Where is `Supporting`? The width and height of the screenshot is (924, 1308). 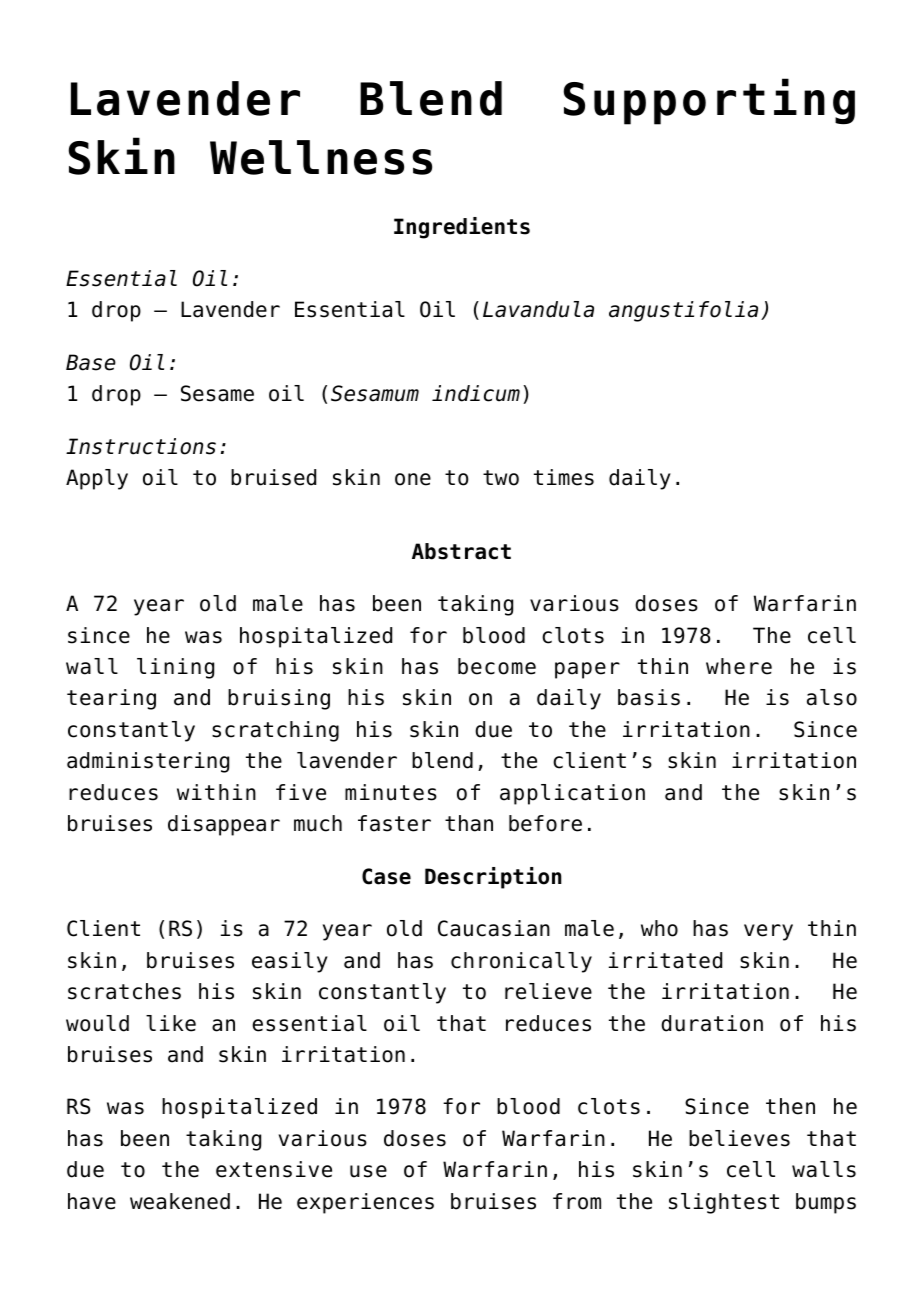 Supporting is located at coordinates (709, 101).
